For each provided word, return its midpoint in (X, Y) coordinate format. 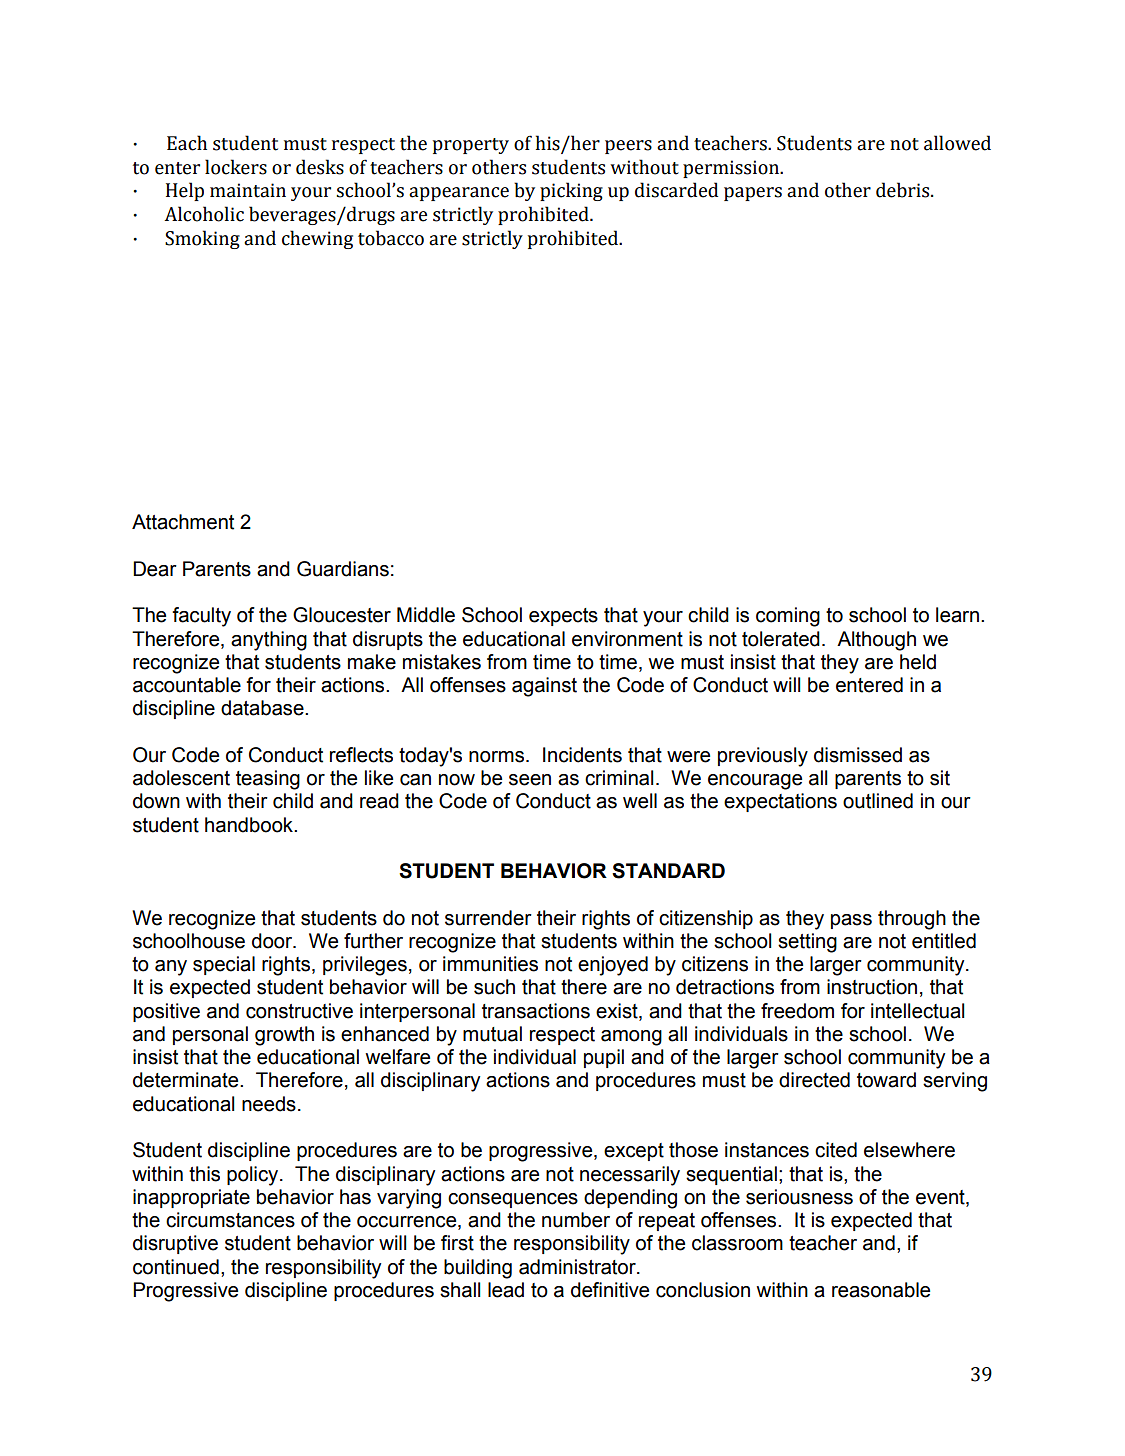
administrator (578, 1267)
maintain (248, 190)
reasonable (881, 1290)
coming (788, 617)
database (263, 708)
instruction (872, 987)
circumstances (230, 1220)
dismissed (858, 755)
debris (904, 190)
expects (563, 617)
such (494, 987)
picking (571, 191)
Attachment (183, 522)
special (224, 965)
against (544, 687)
